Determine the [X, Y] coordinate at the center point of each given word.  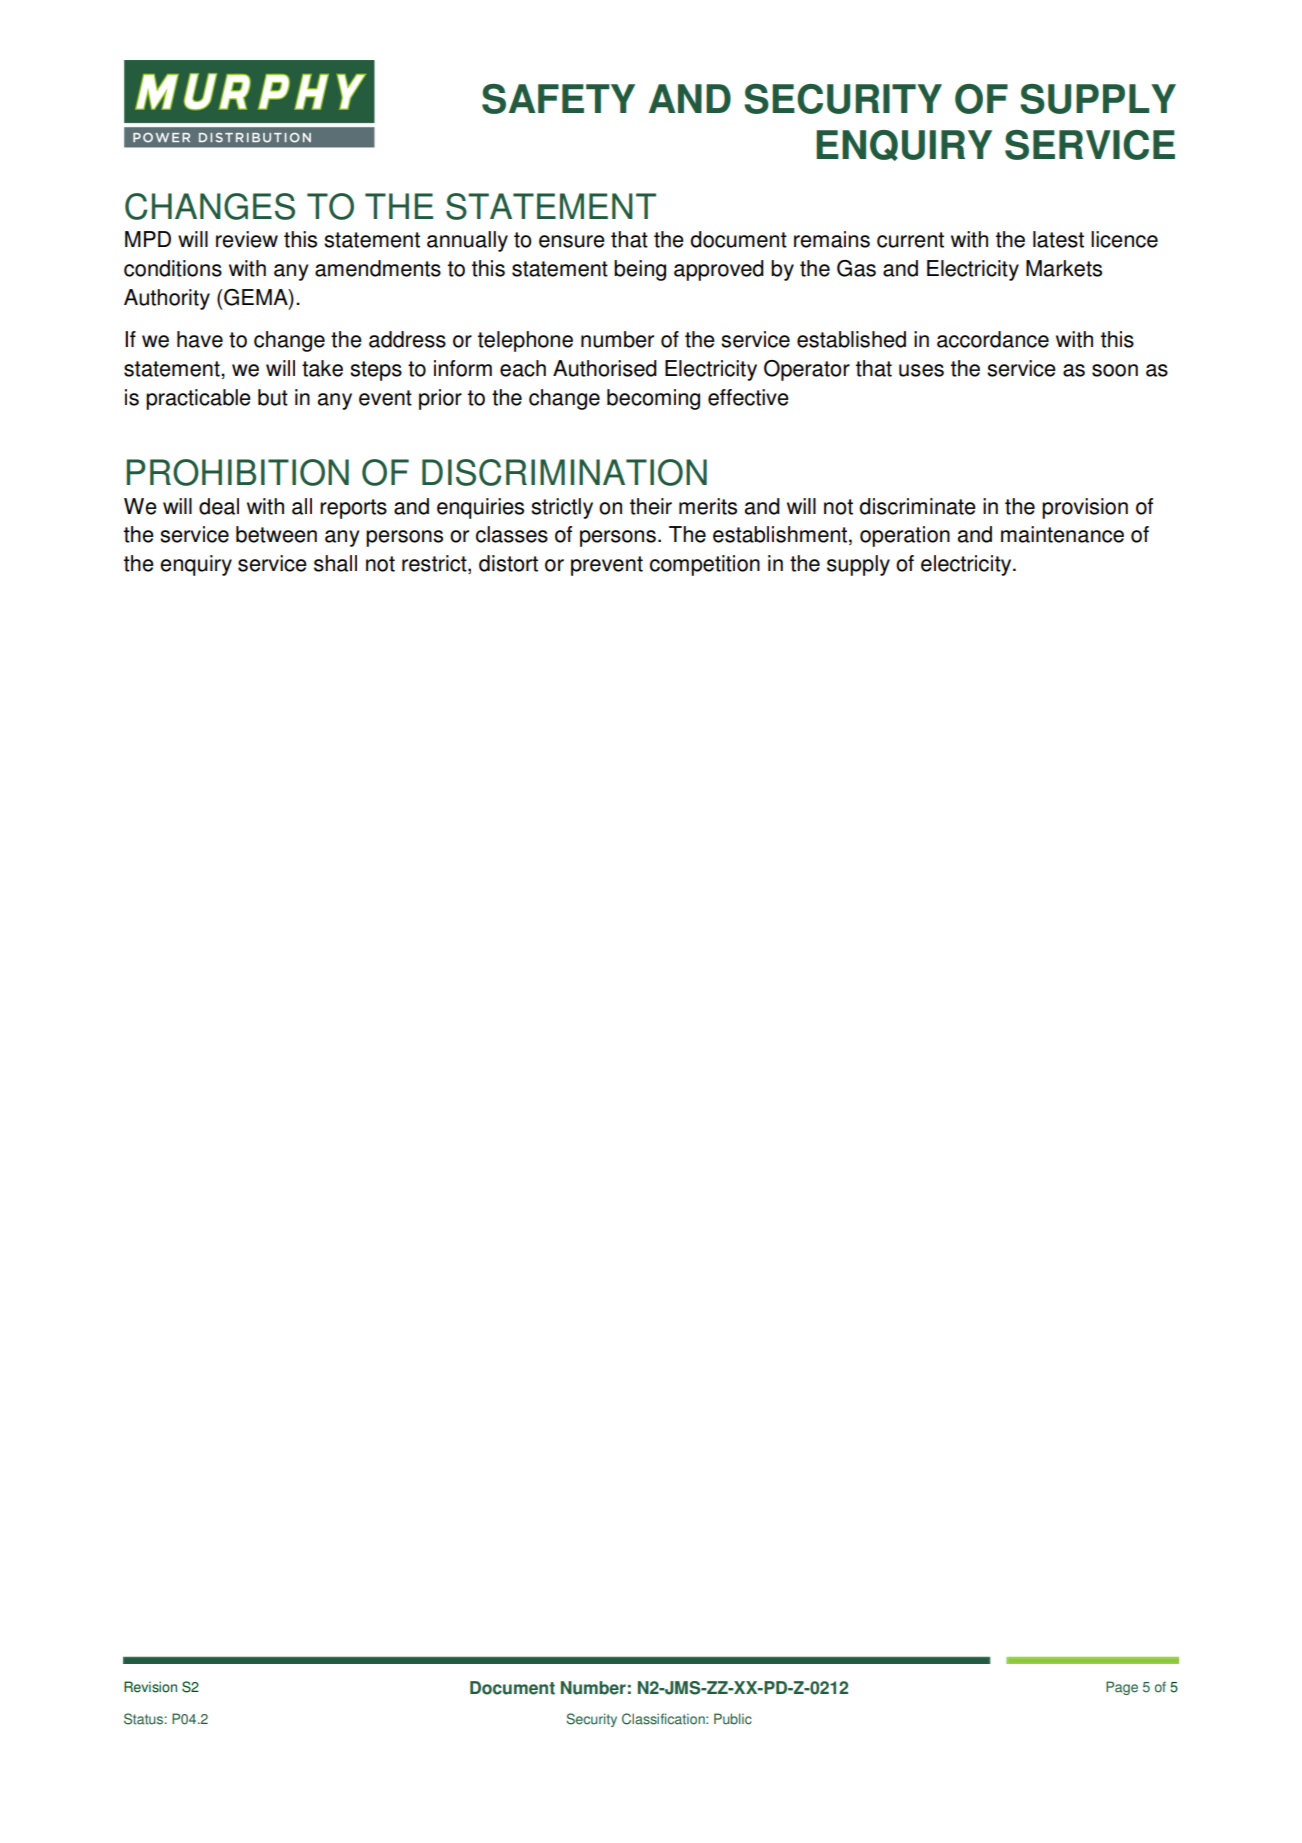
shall [335, 563]
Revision [150, 1687]
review [247, 239]
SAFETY [558, 99]
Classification [664, 1719]
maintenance [1062, 534]
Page [1122, 1688]
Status [143, 1719]
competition [705, 565]
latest [1058, 239]
